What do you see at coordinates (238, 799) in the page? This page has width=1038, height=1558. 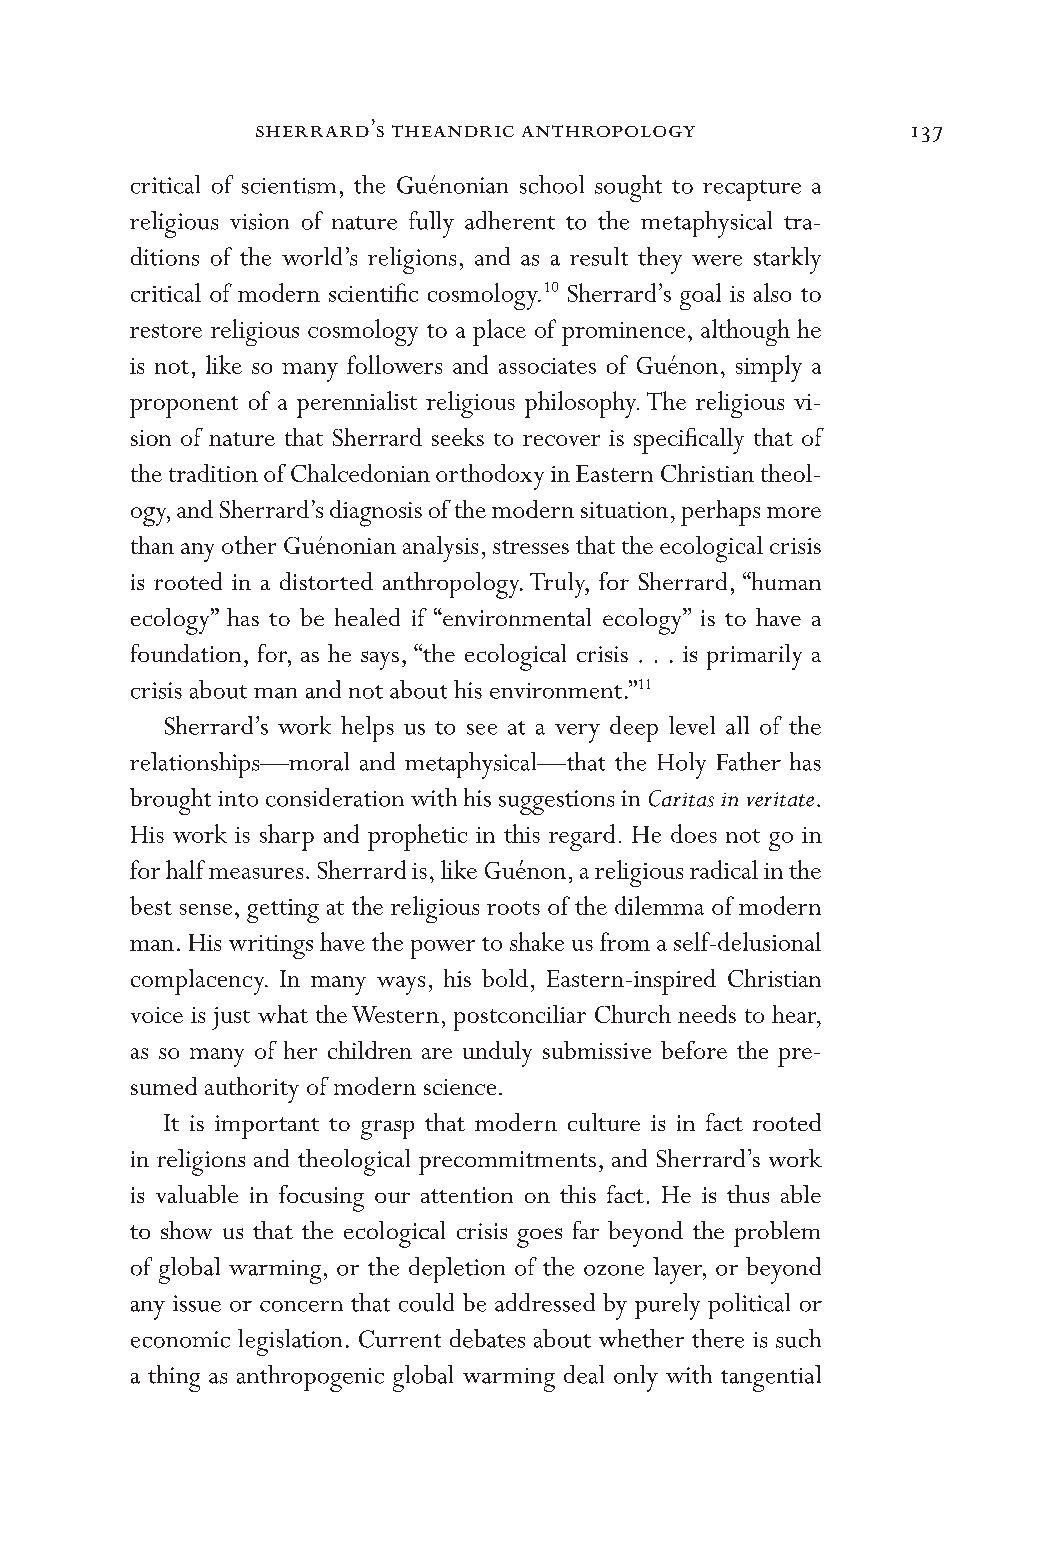 I see `into` at bounding box center [238, 799].
